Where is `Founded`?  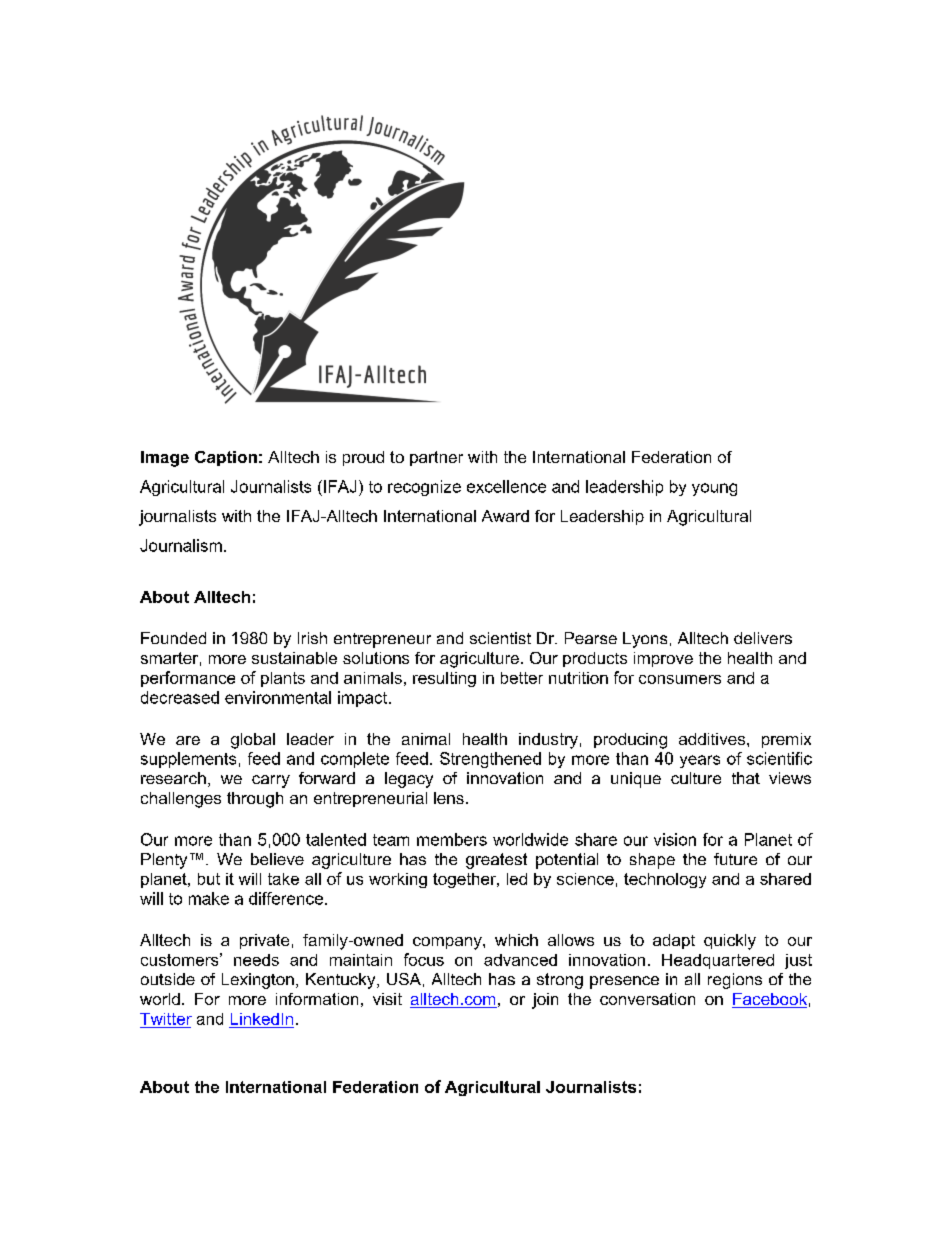 Founded is located at coordinates (173, 638).
